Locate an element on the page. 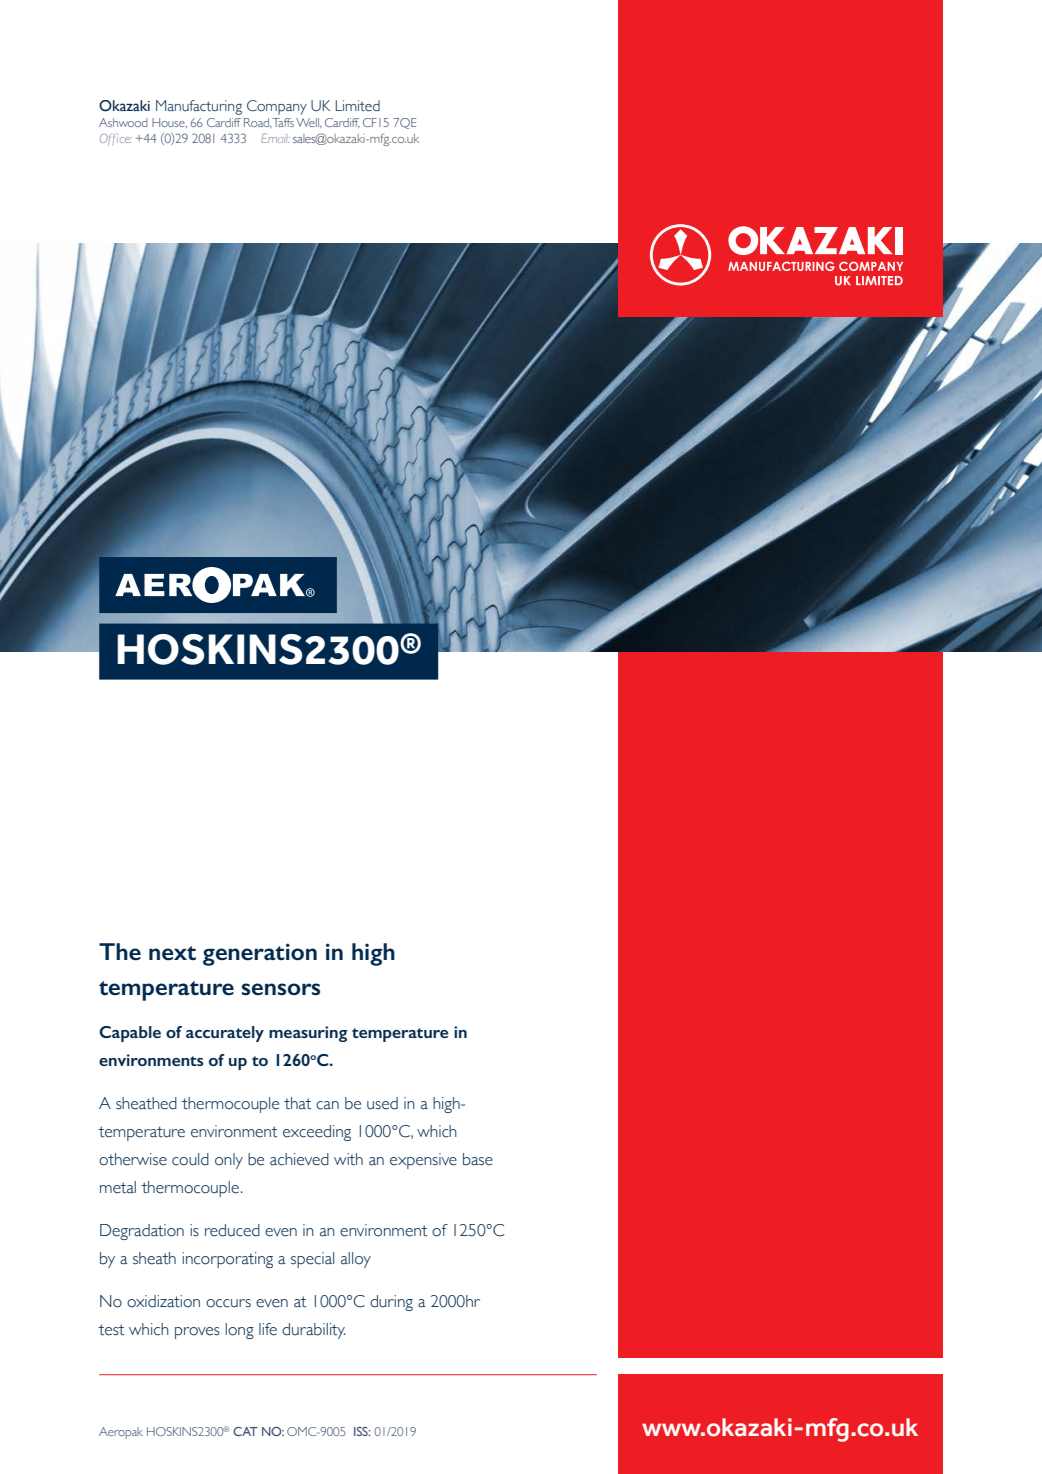  House is located at coordinates (169, 123).
